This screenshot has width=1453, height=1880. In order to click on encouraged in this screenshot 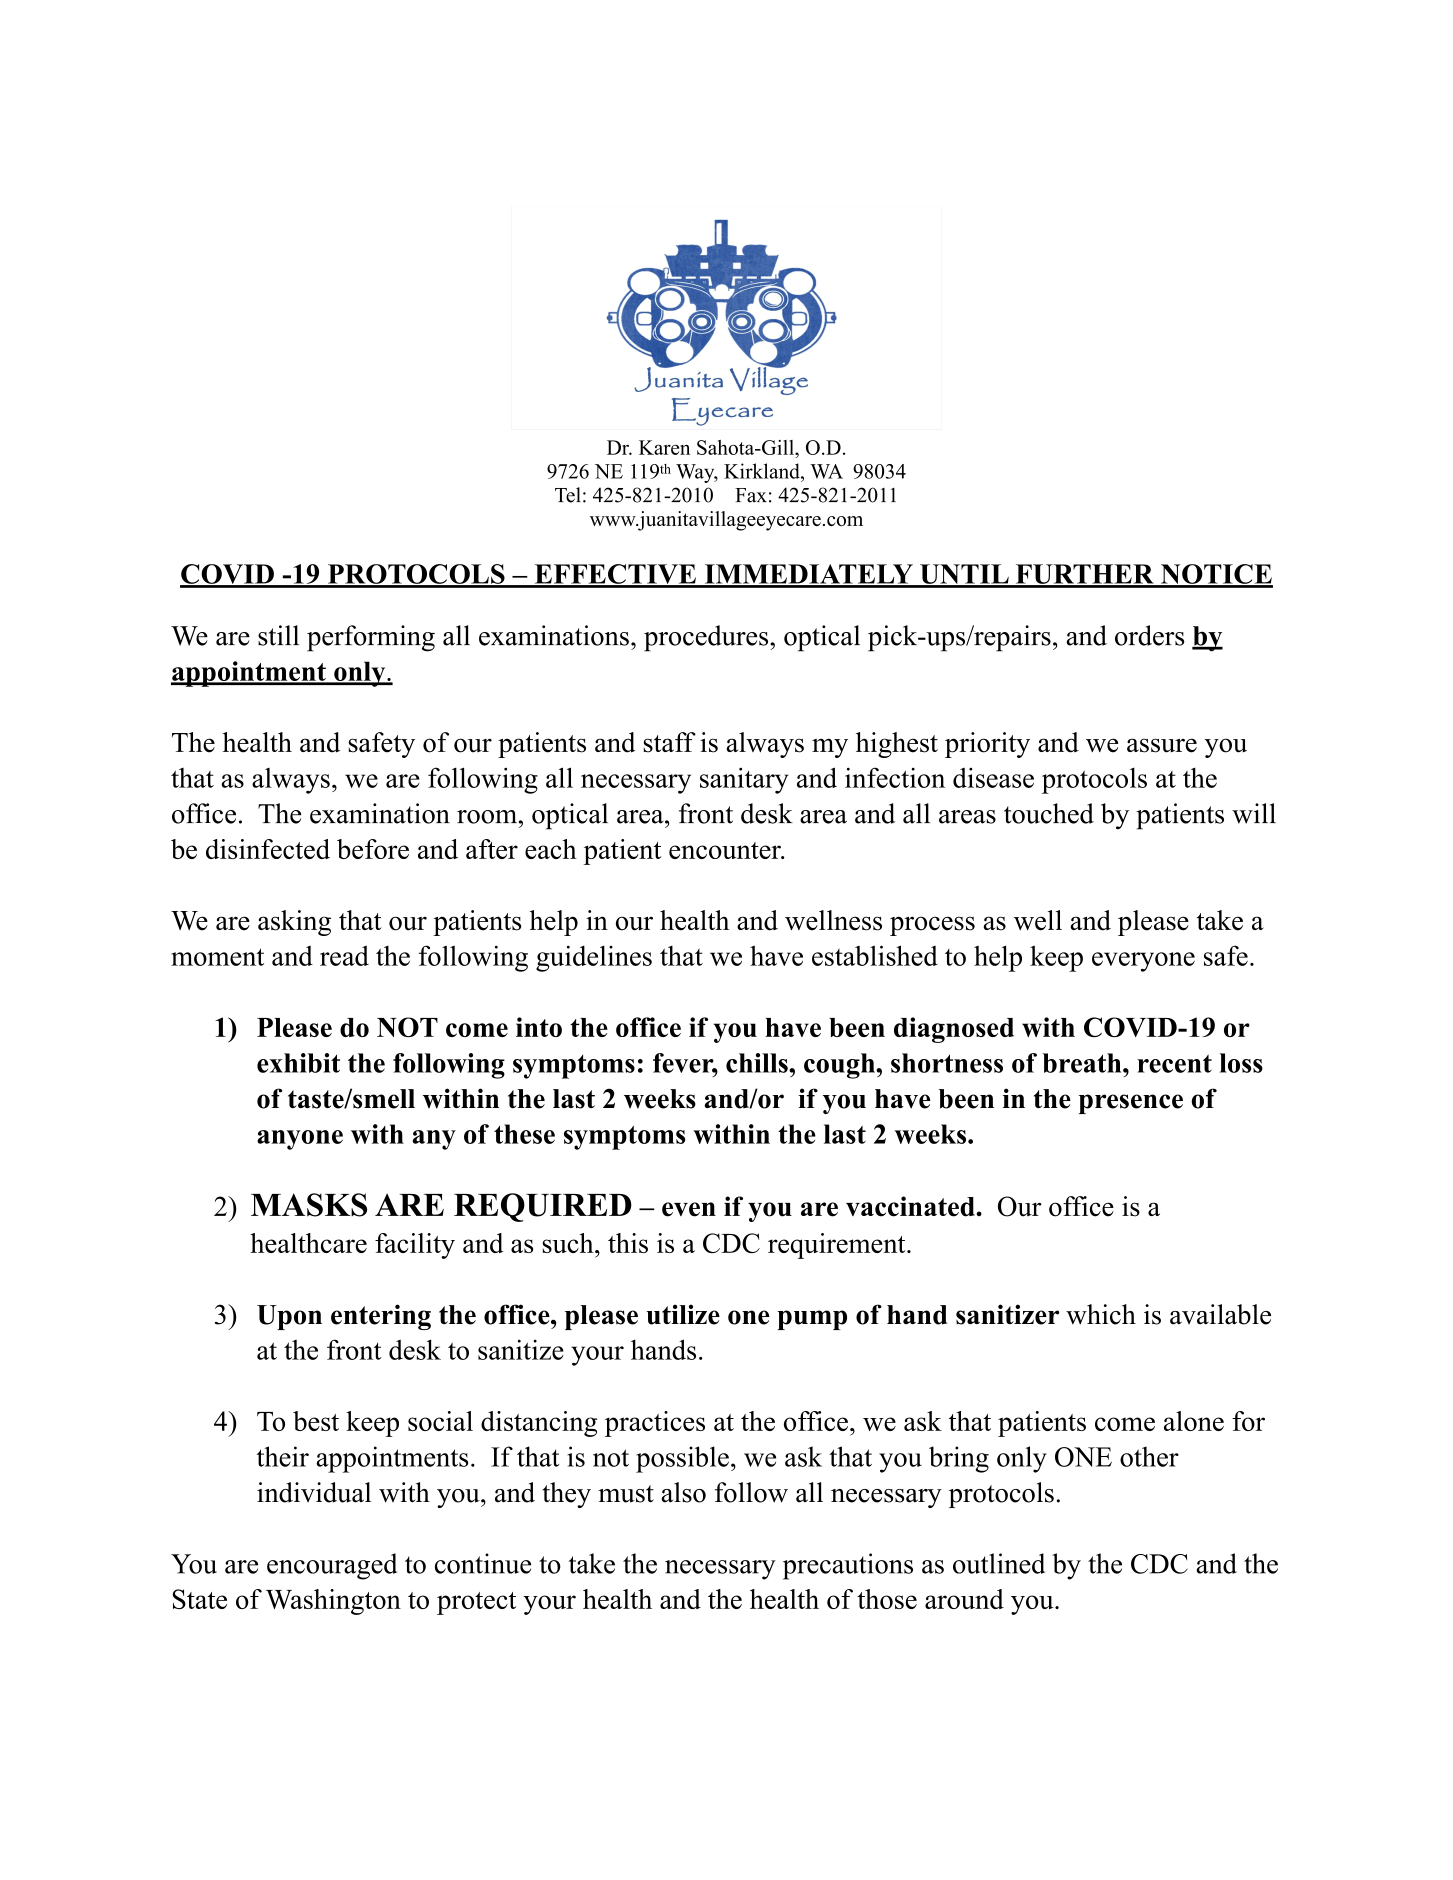, I will do `click(332, 1566)`.
